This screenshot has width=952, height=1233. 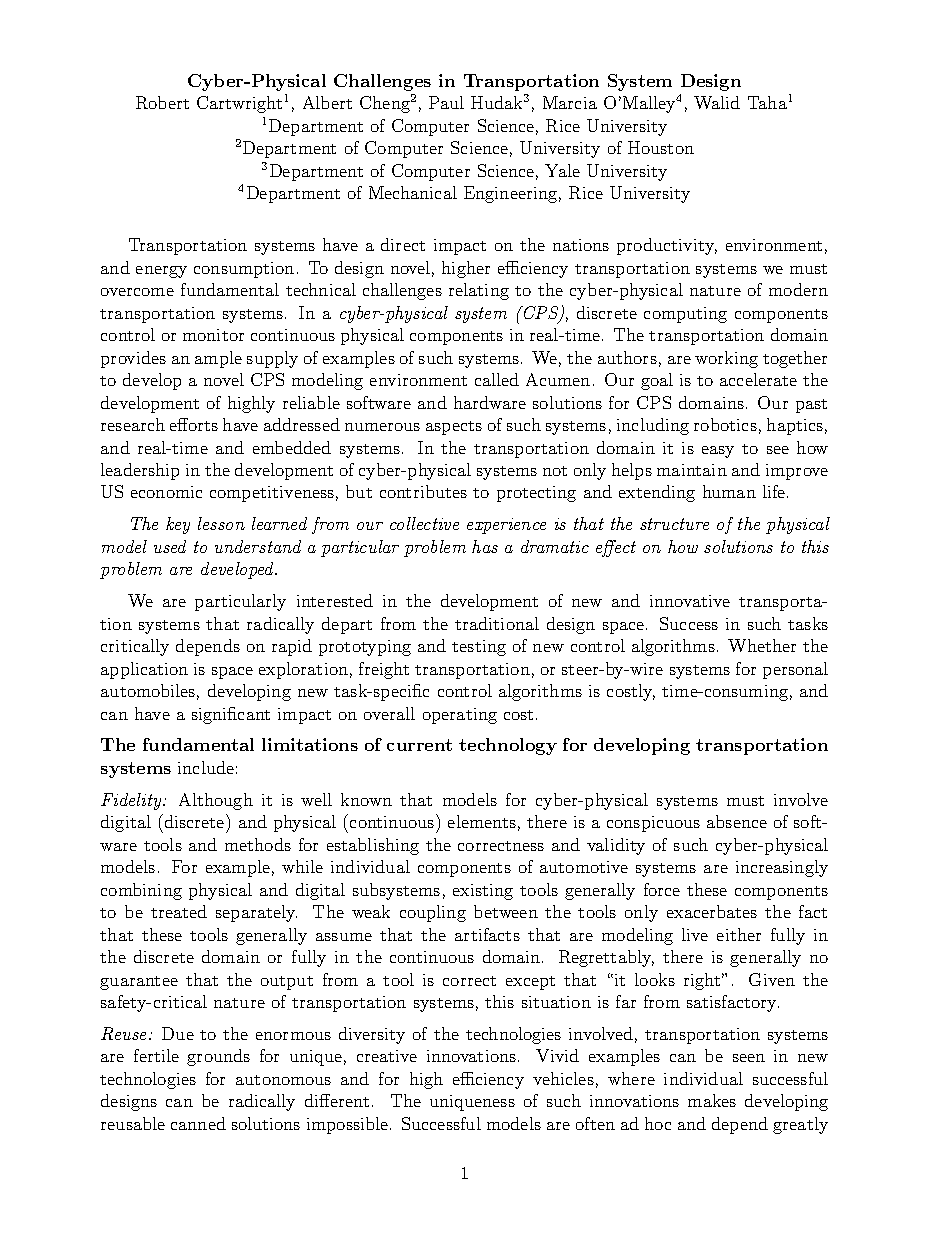 What do you see at coordinates (292, 647) in the screenshot?
I see `rapid` at bounding box center [292, 647].
